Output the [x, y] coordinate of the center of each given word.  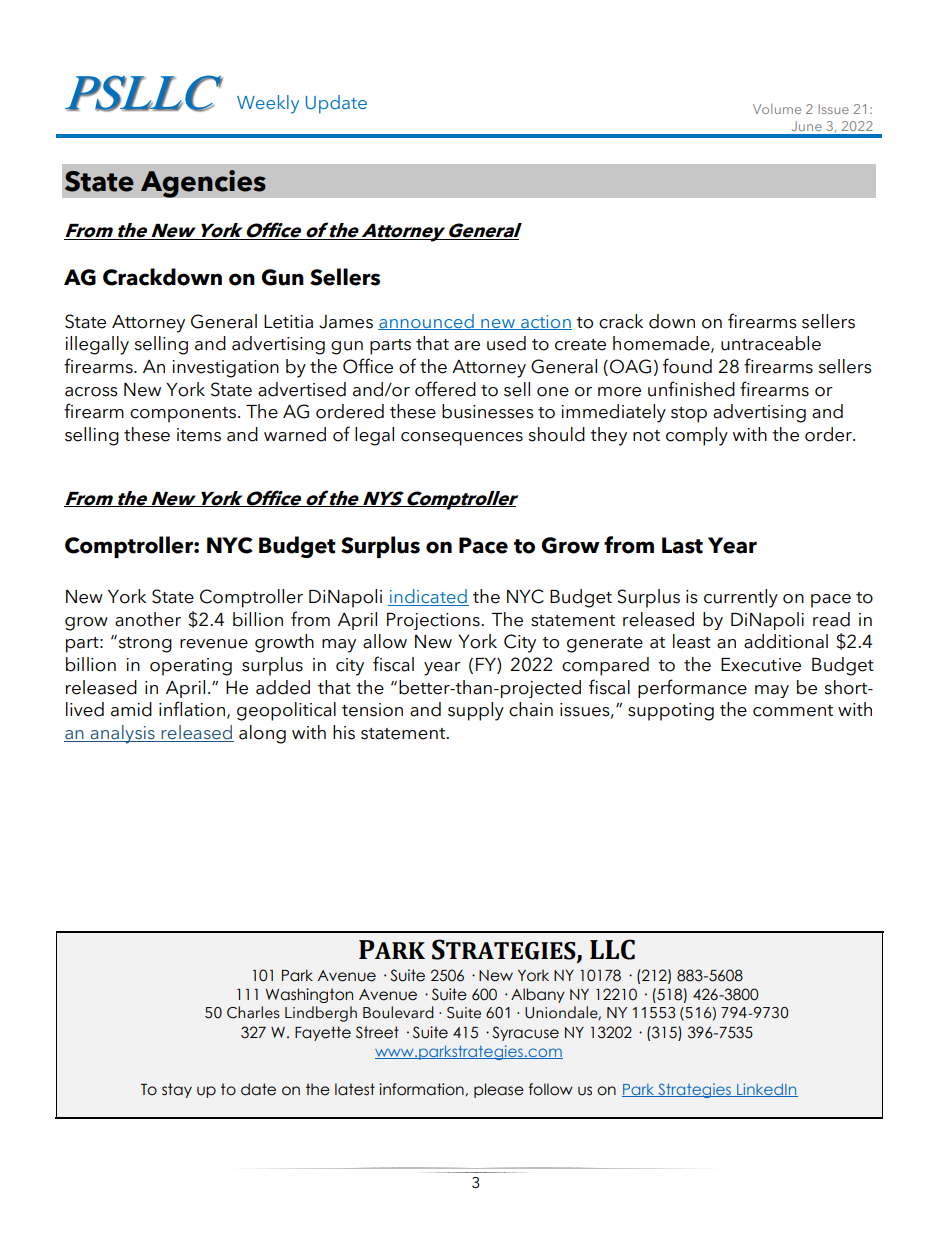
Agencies [203, 184]
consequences [462, 439]
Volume [777, 109]
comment [793, 711]
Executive [761, 665]
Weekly [268, 104]
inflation [192, 709]
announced [427, 322]
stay [177, 1090]
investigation [225, 369]
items [199, 435]
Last [682, 545]
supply [476, 711]
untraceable [771, 343]
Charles [253, 1012]
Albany [538, 995]
